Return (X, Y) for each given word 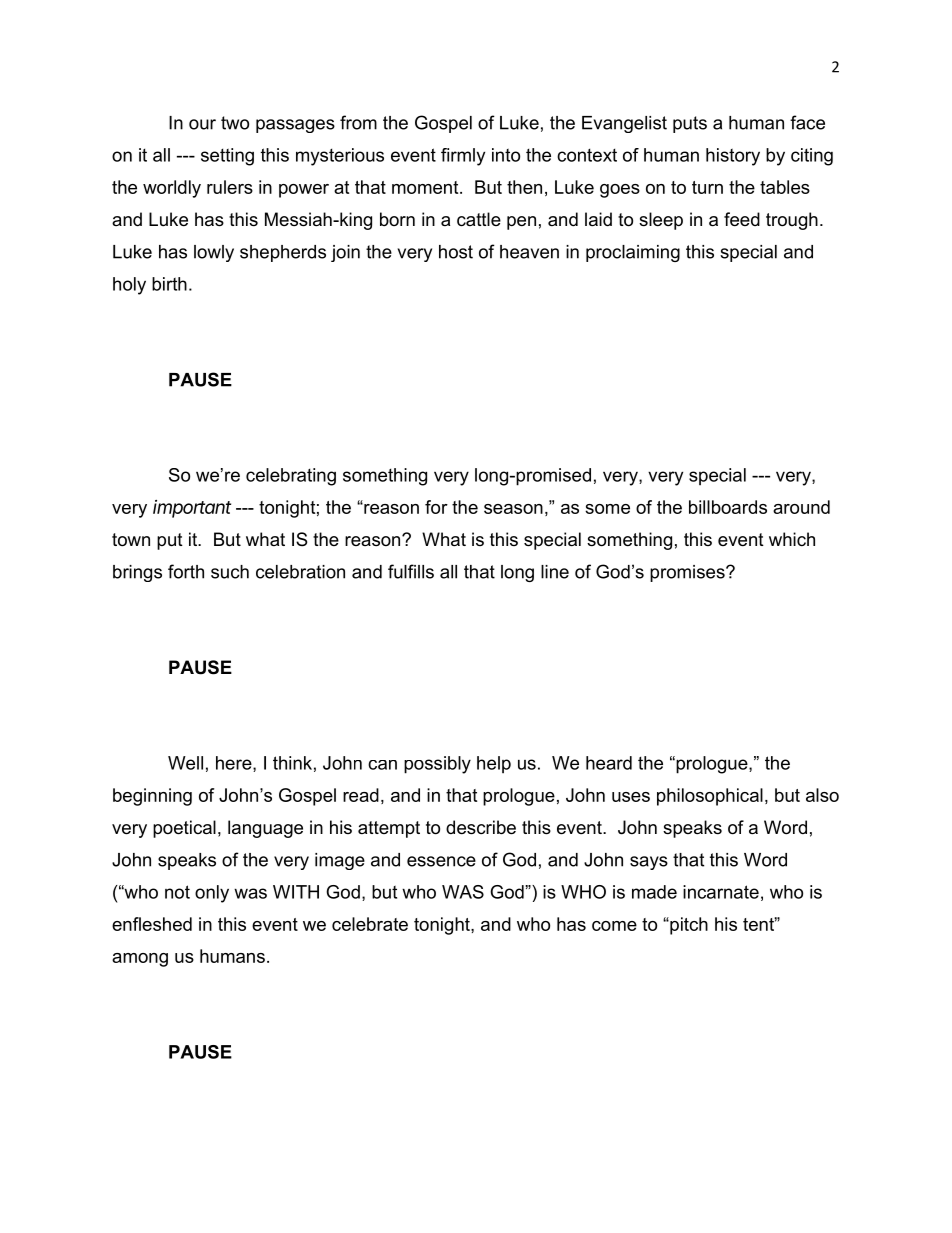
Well (185, 763)
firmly (463, 157)
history (733, 157)
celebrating (291, 477)
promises (688, 573)
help (494, 765)
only (212, 894)
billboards (728, 507)
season (513, 509)
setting (227, 157)
